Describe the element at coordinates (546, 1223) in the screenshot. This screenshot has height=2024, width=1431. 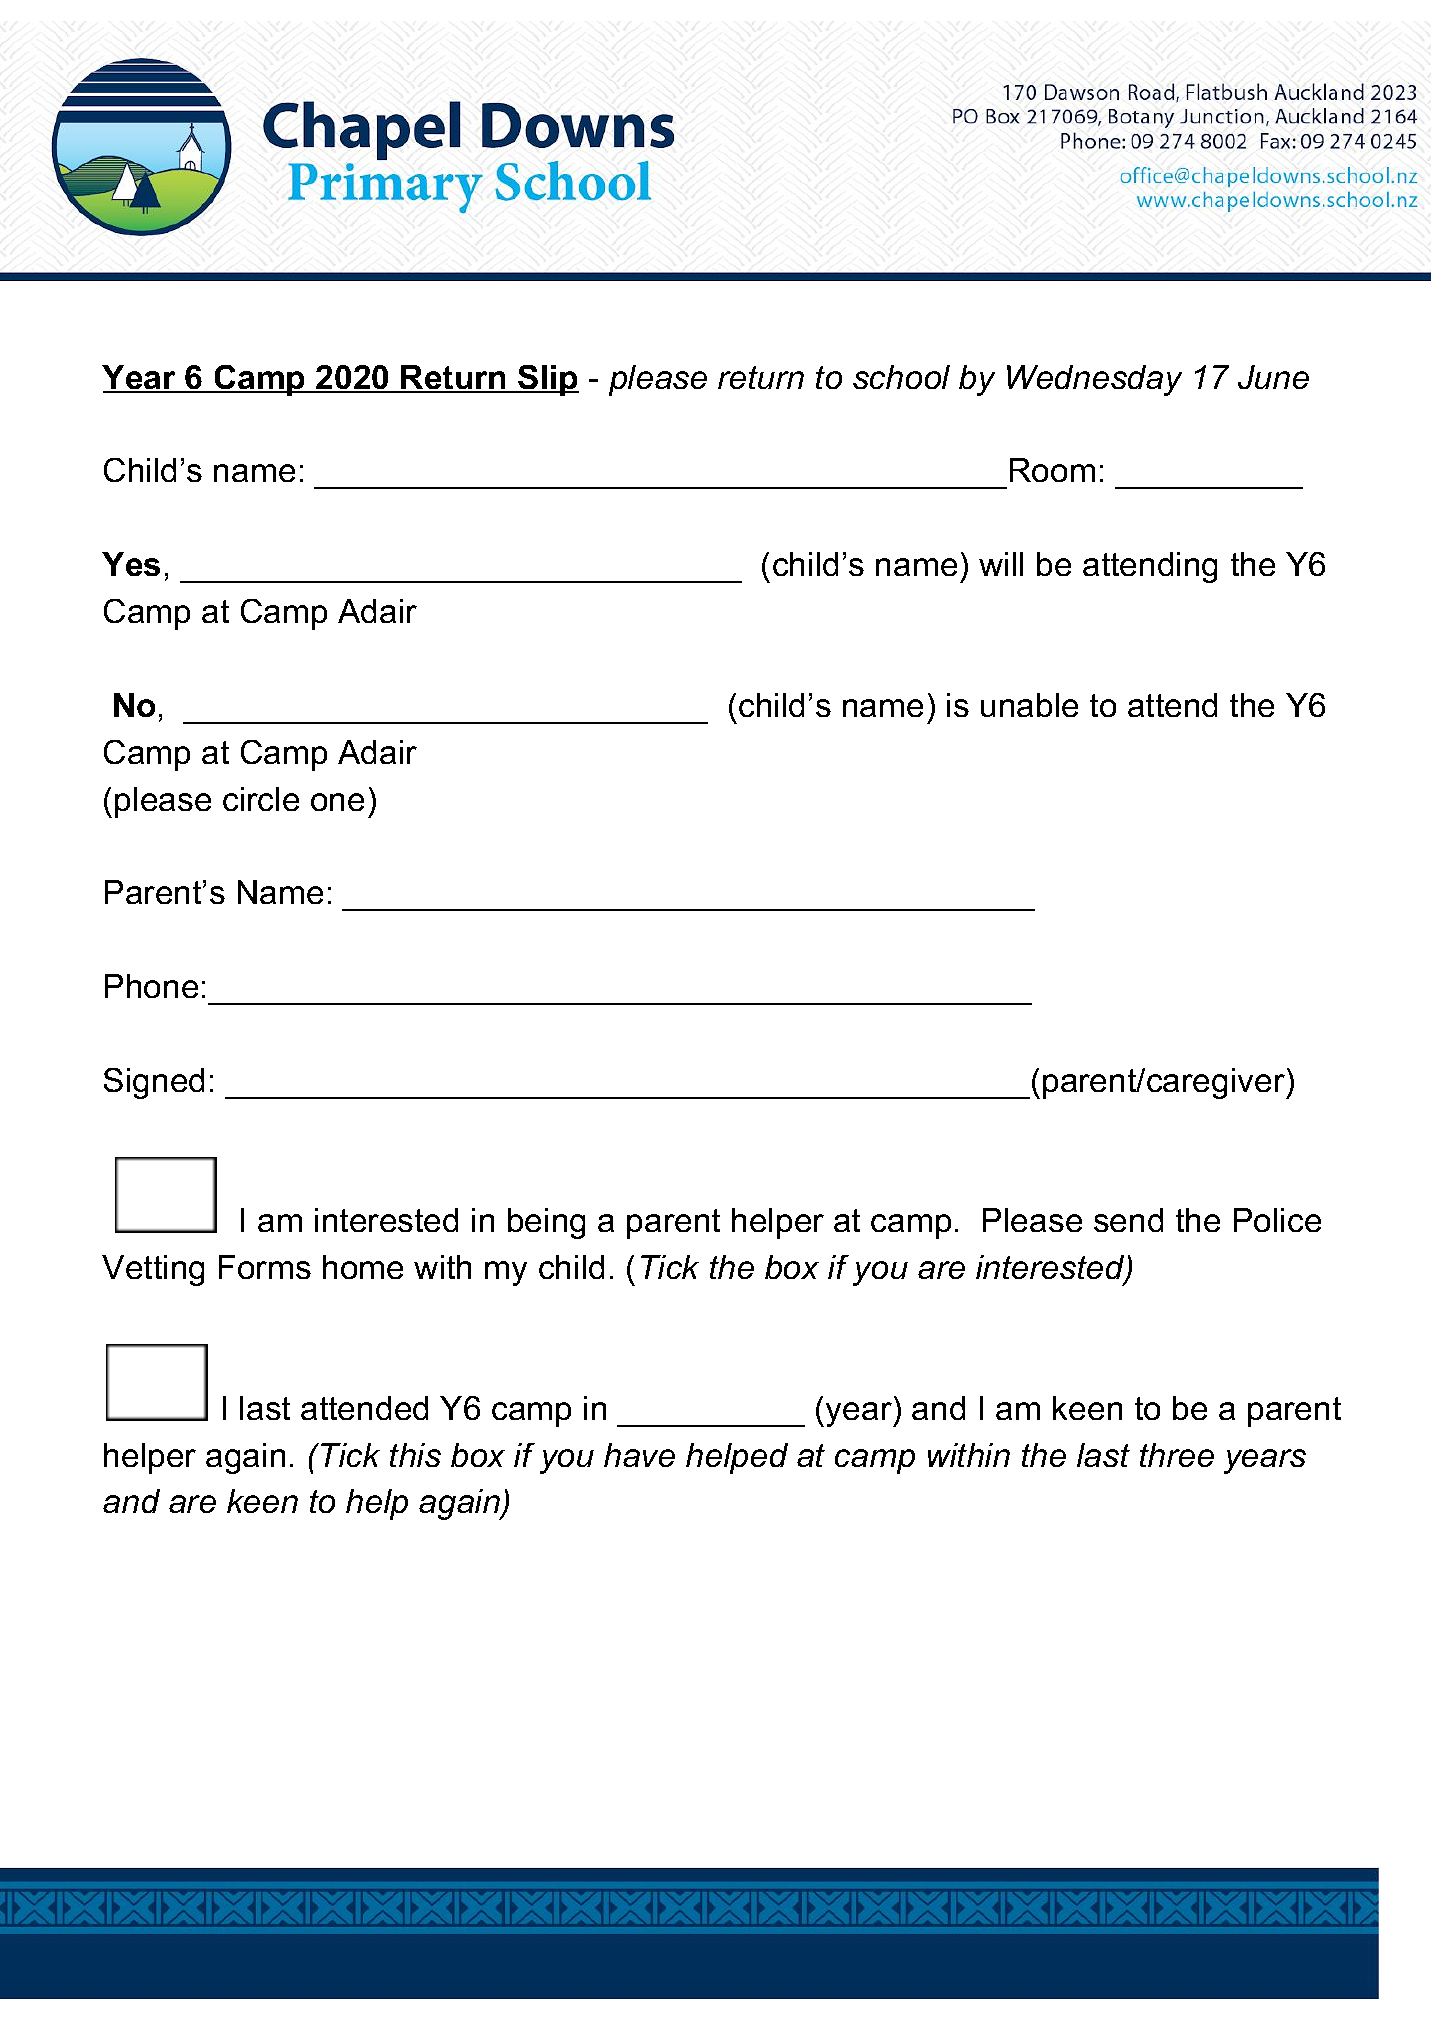
I see `being` at that location.
